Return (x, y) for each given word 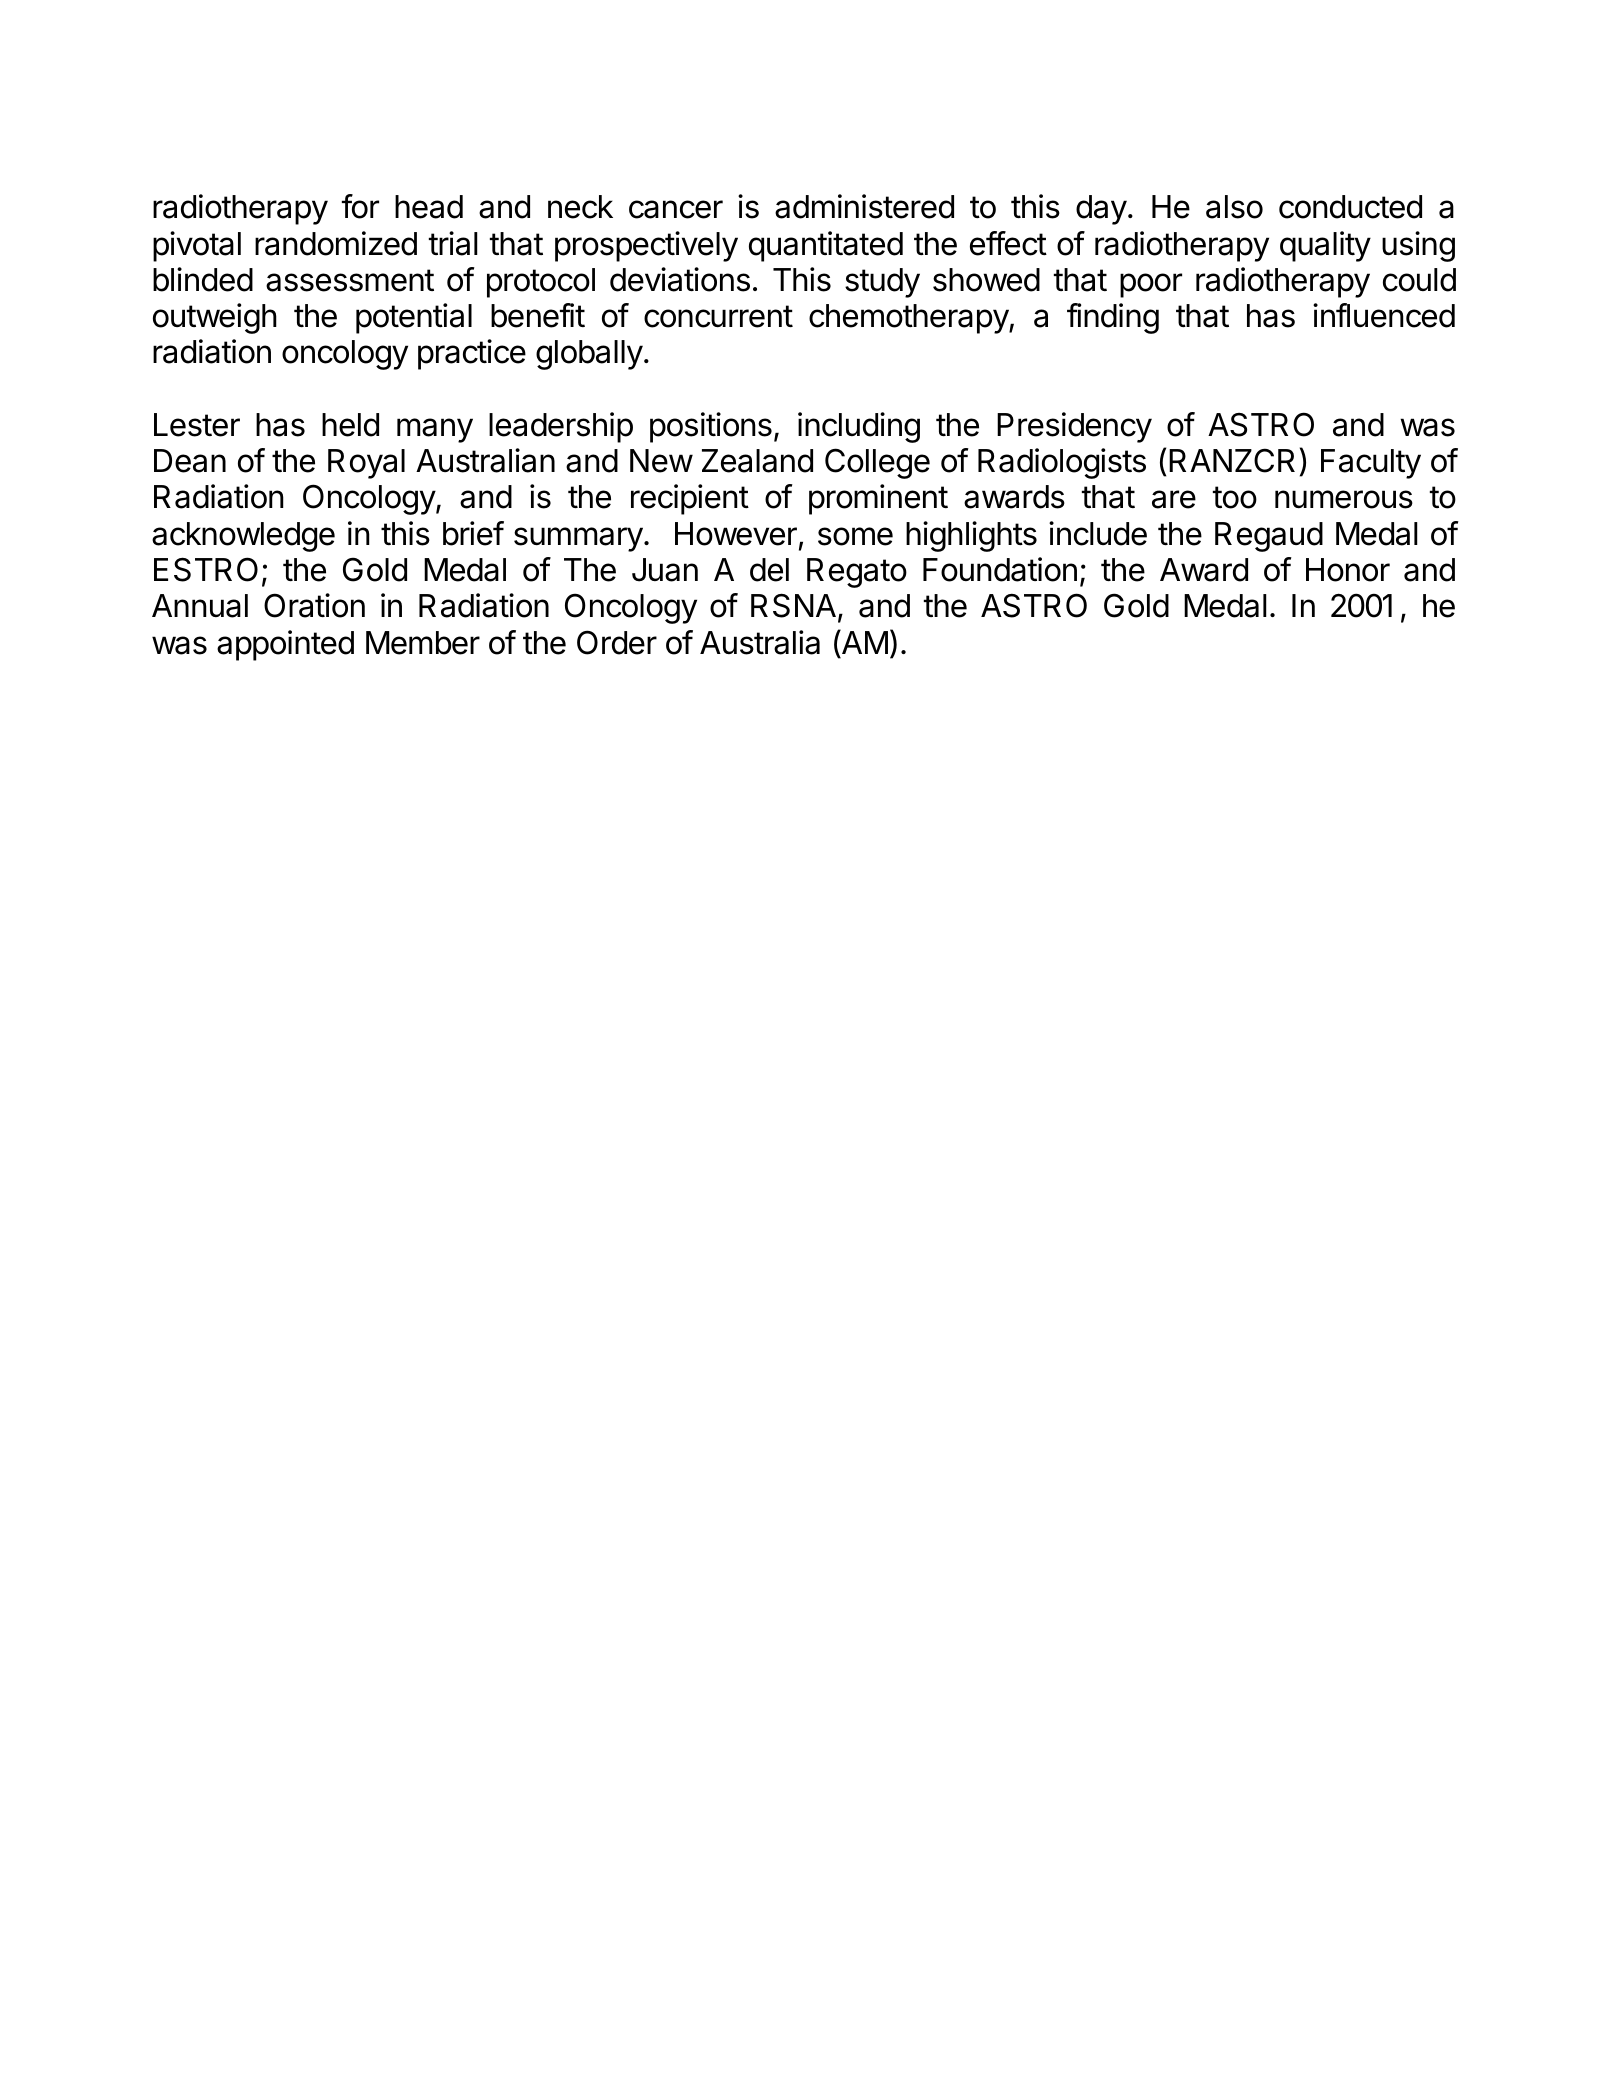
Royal (366, 464)
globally (589, 355)
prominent (878, 499)
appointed (285, 645)
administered (864, 206)
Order (617, 642)
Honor (1348, 570)
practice (472, 354)
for (360, 206)
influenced (1384, 315)
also (1234, 207)
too (1235, 497)
